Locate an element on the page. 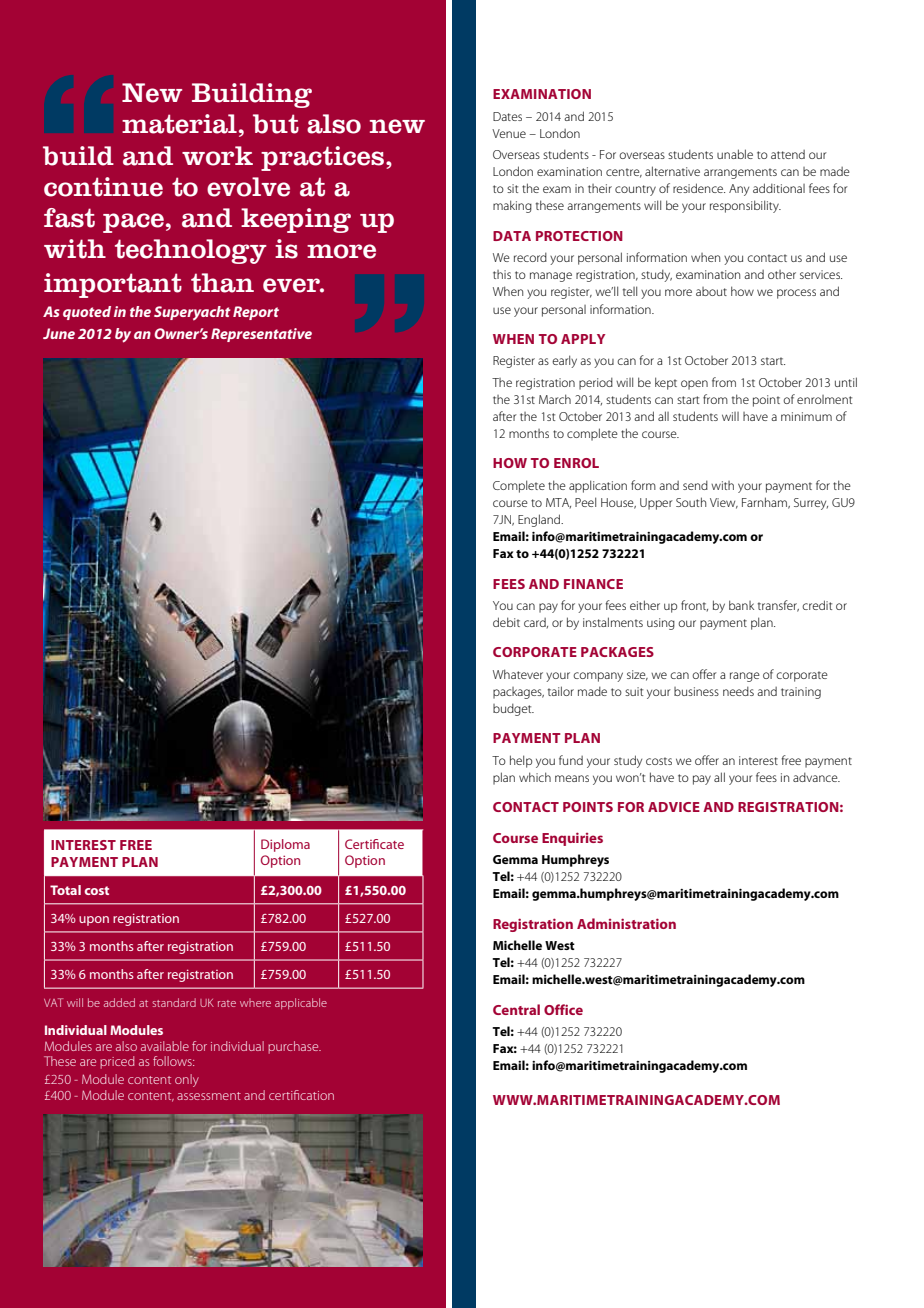 The width and height of the page is (924, 1308). material is located at coordinates (179, 124).
